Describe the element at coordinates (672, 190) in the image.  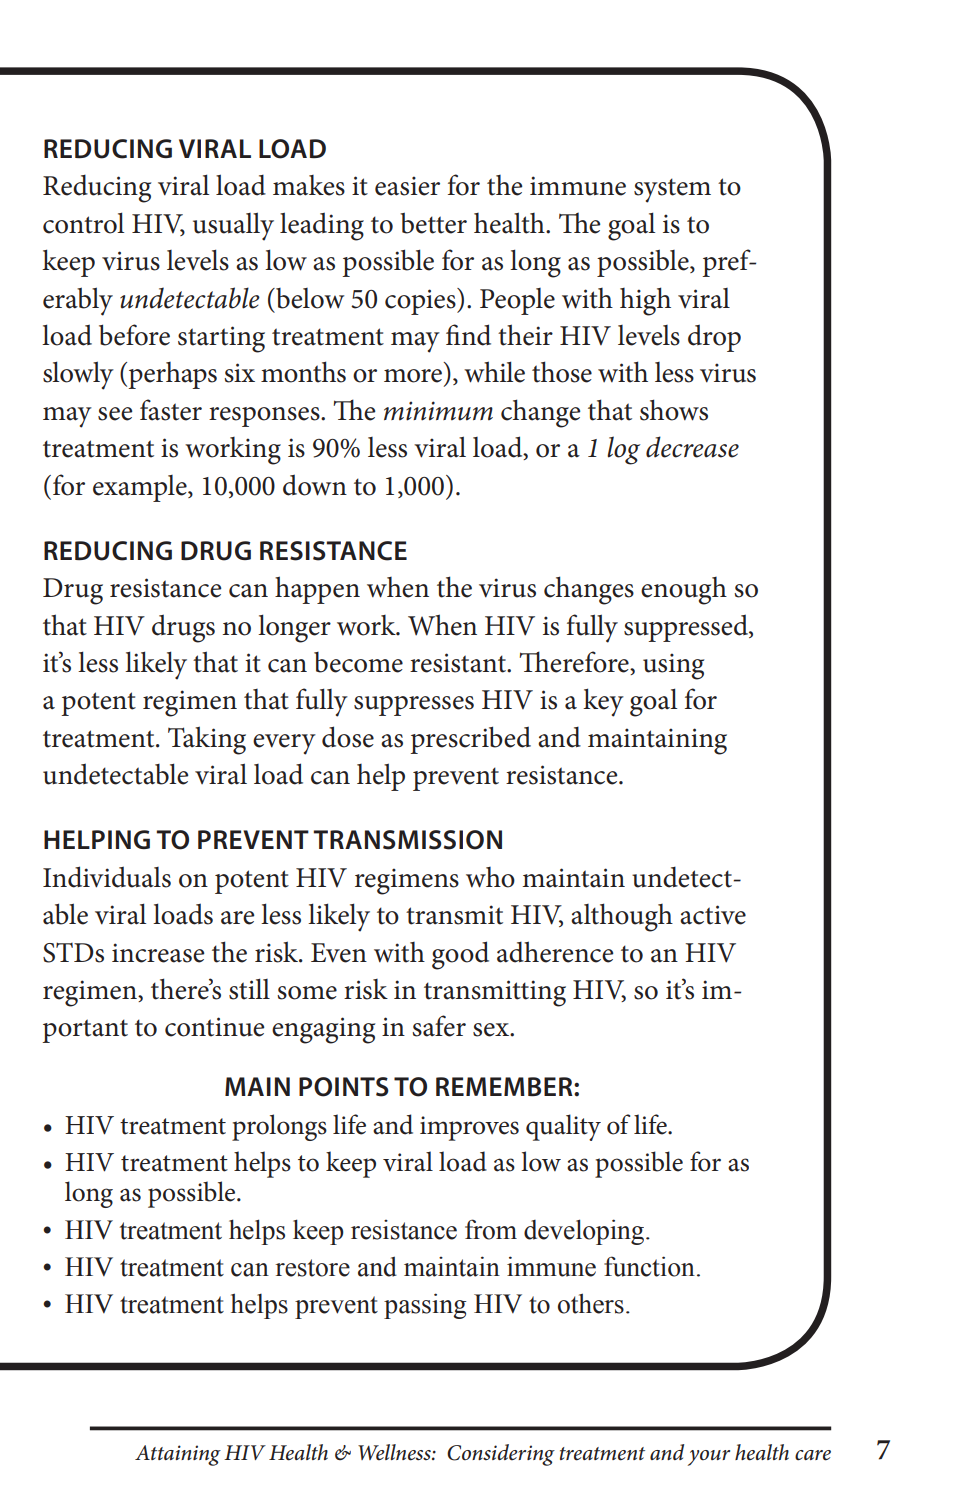
I see `system` at that location.
